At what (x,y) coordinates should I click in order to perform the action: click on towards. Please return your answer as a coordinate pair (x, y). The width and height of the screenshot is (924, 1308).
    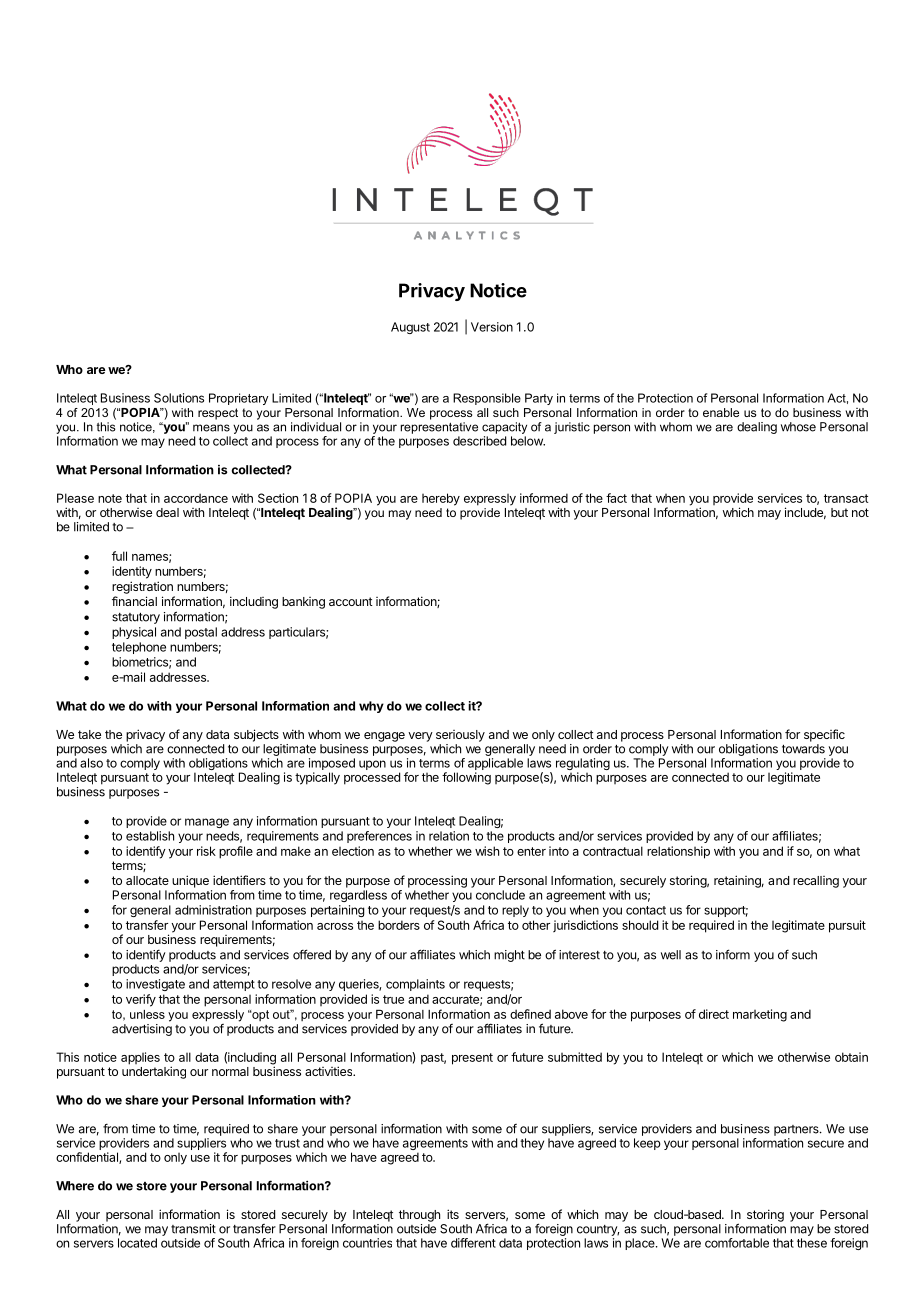
    Looking at the image, I should click on (803, 749).
